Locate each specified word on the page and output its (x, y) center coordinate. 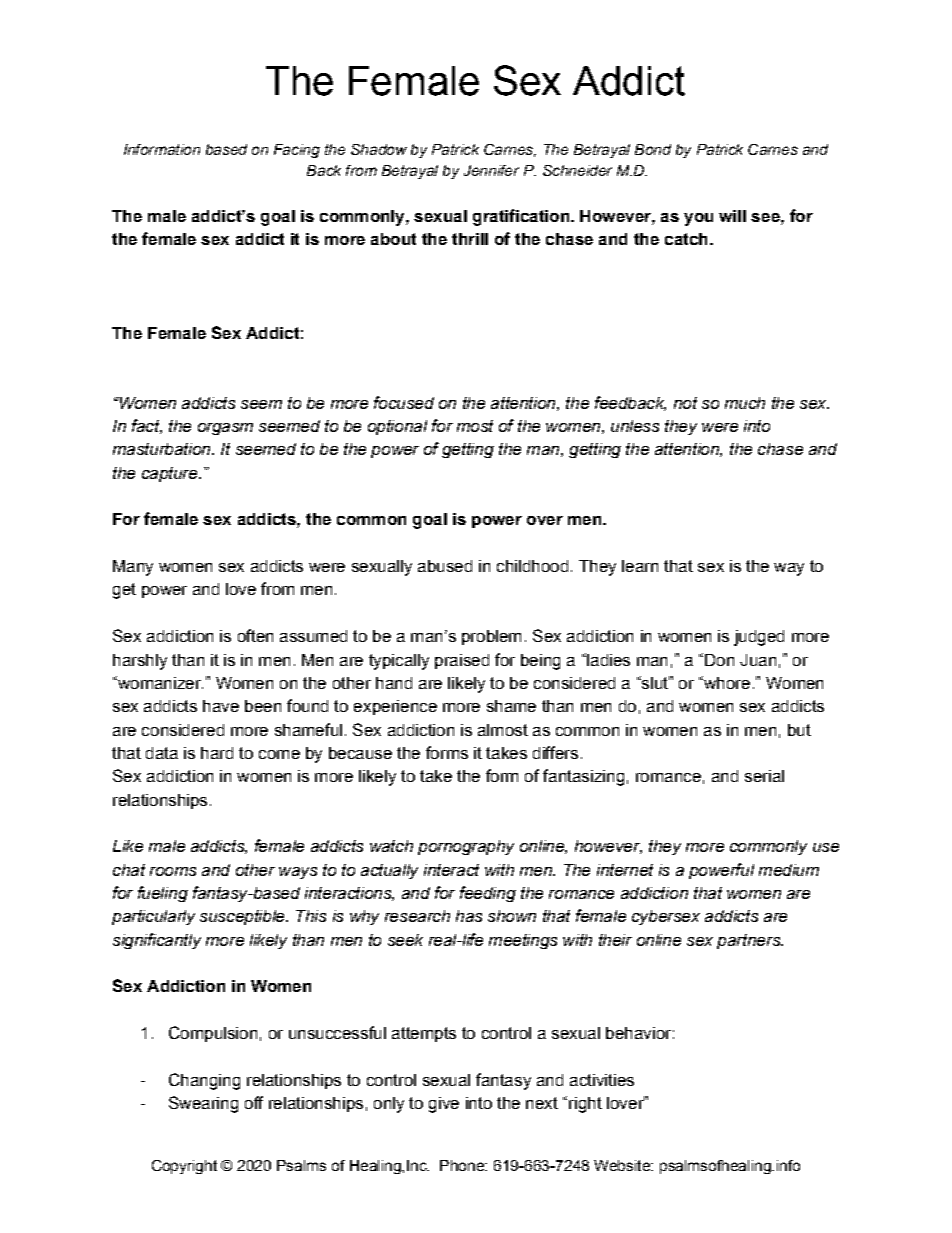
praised (462, 661)
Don (719, 660)
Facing (297, 151)
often (255, 635)
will (732, 216)
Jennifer (491, 170)
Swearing (203, 1104)
